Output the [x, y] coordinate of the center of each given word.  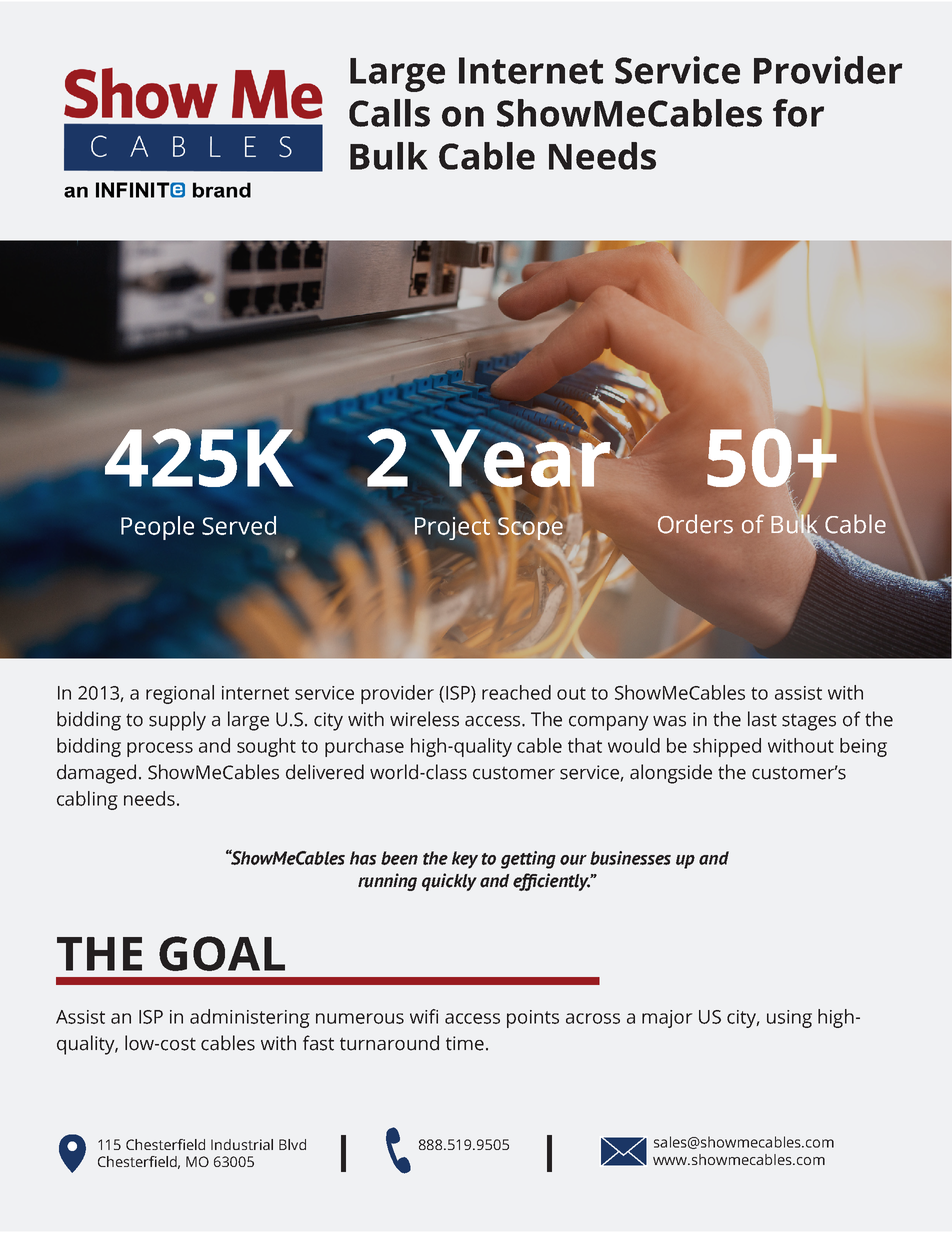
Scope [529, 528]
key [465, 860]
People [157, 528]
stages [809, 722]
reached [516, 692]
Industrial [242, 1144]
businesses [630, 858]
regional [180, 694]
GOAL [222, 953]
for [798, 113]
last [762, 719]
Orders [695, 524]
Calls [389, 113]
